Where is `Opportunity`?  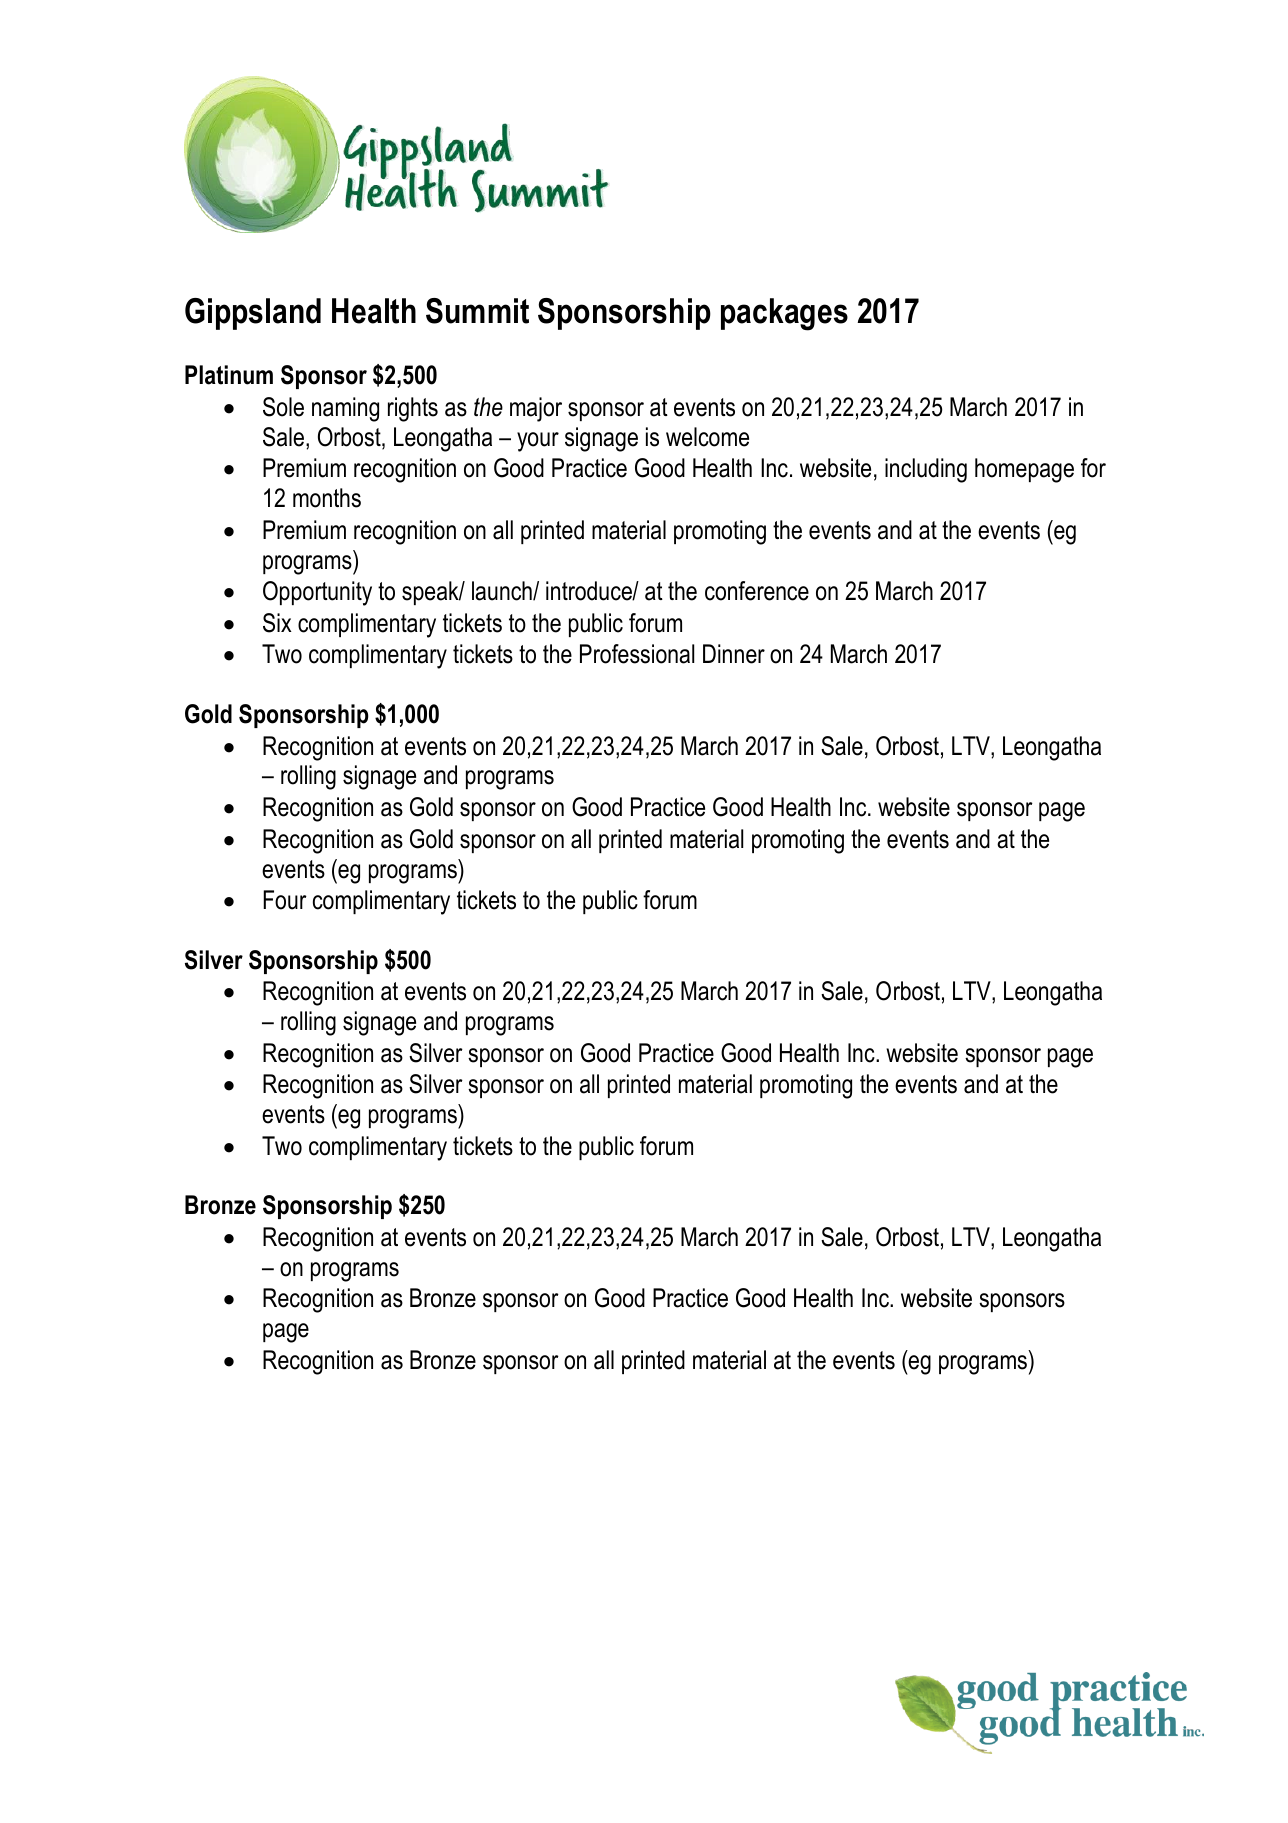
Opportunity is located at coordinates (317, 593).
